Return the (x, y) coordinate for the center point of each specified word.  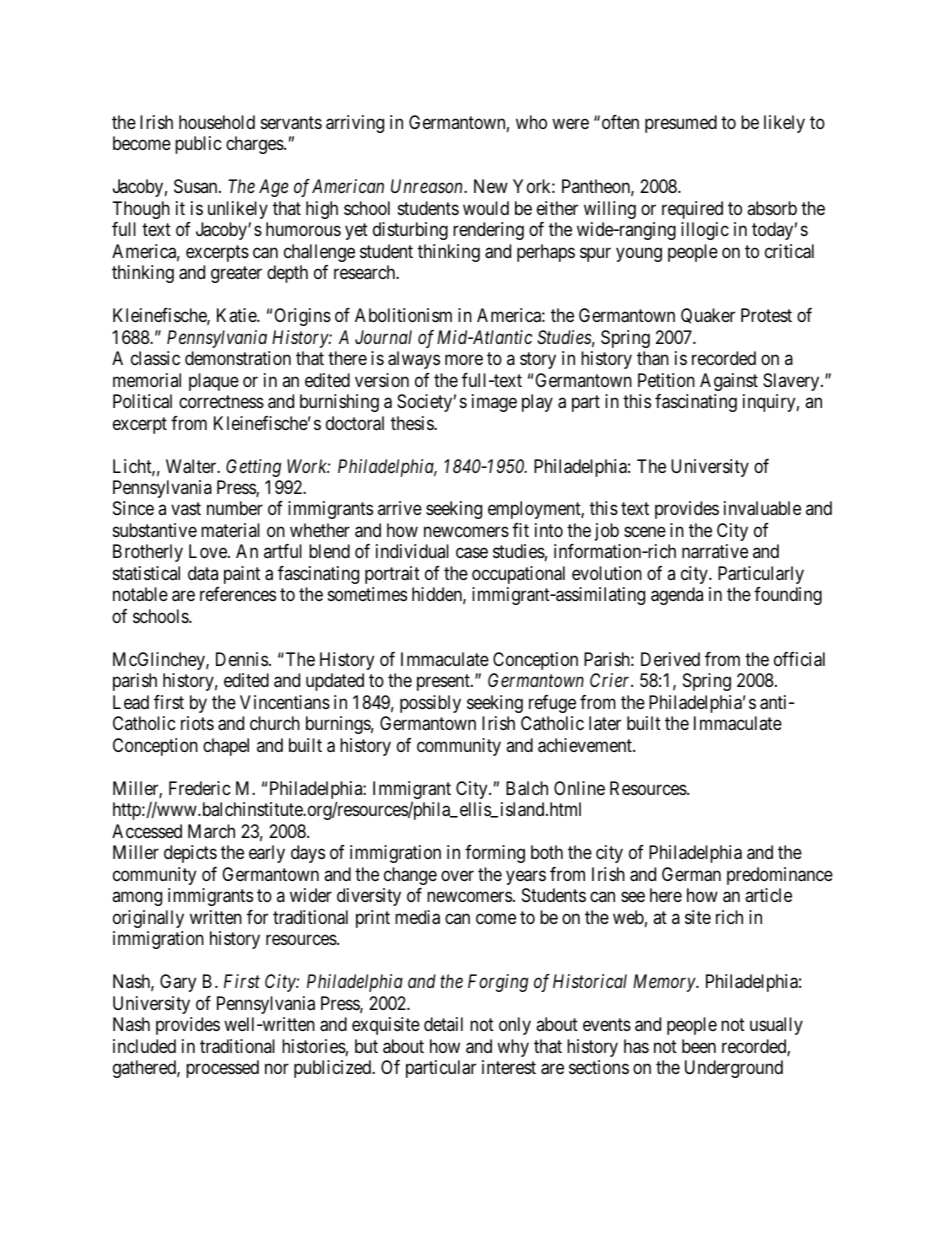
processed (222, 1069)
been (699, 1046)
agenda (677, 596)
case (472, 553)
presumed (681, 124)
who (531, 122)
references (238, 594)
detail (443, 1024)
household (217, 122)
